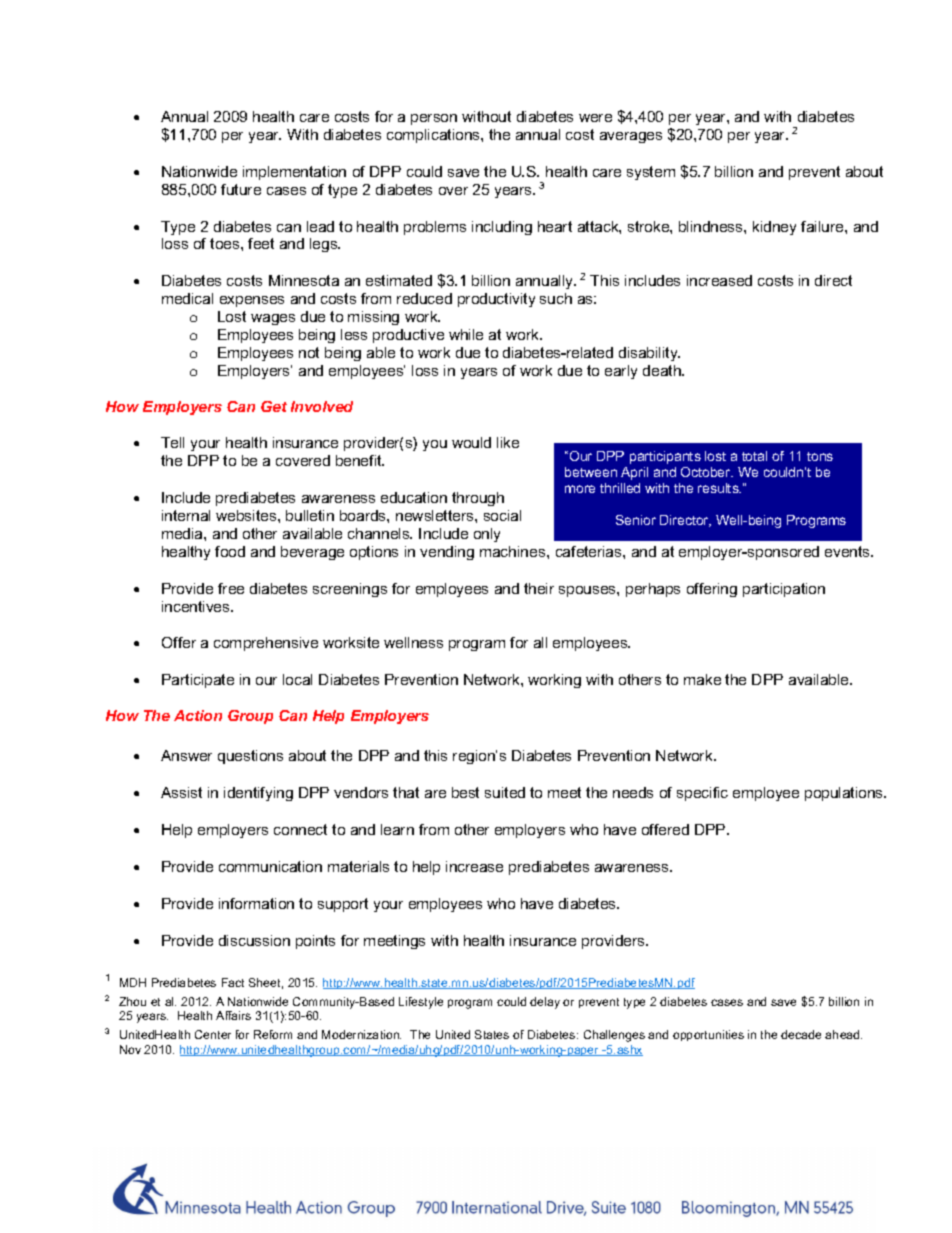 This page has width=952, height=1233. I want to click on Affairs, so click(233, 1015).
